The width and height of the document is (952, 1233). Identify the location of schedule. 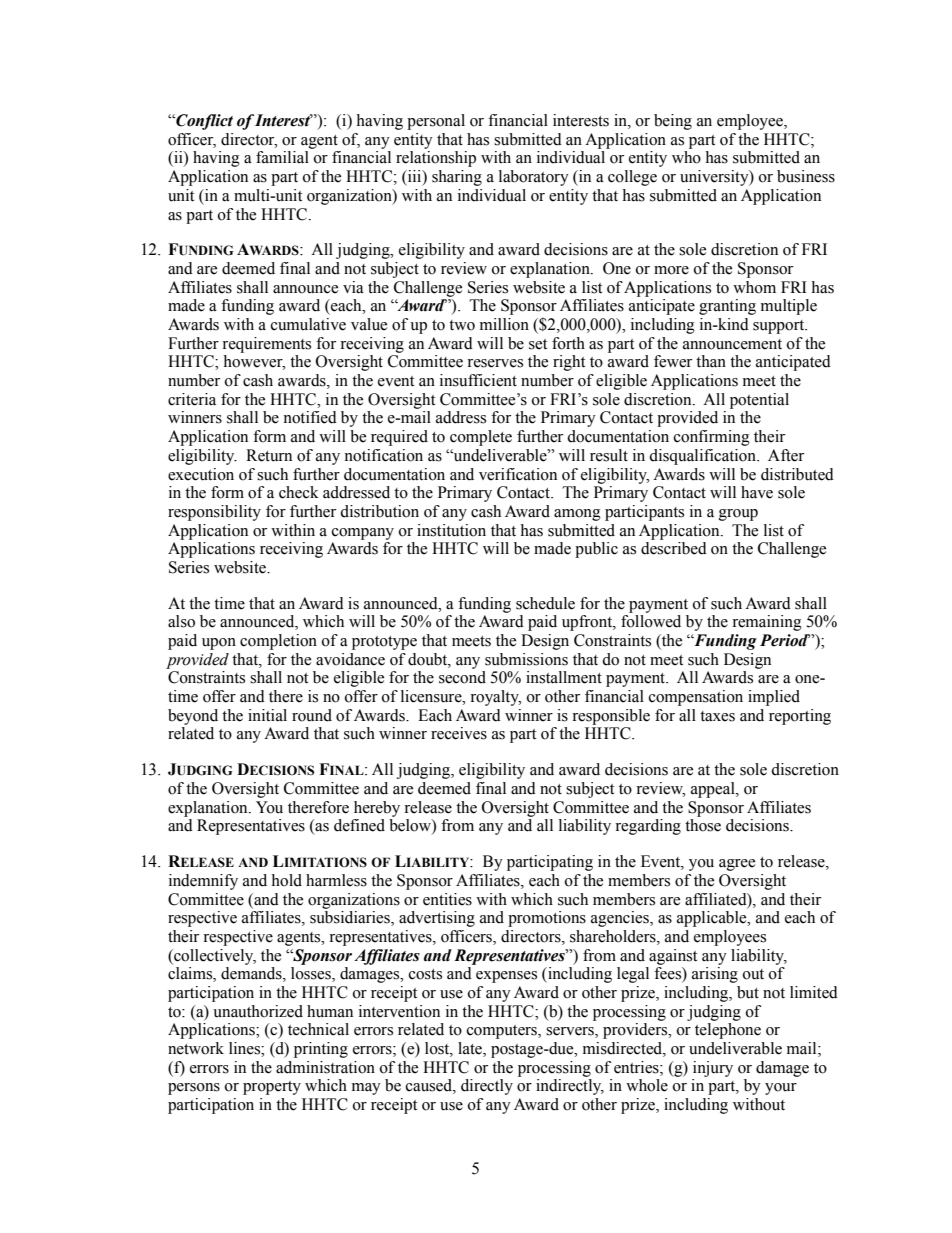
(545, 603).
